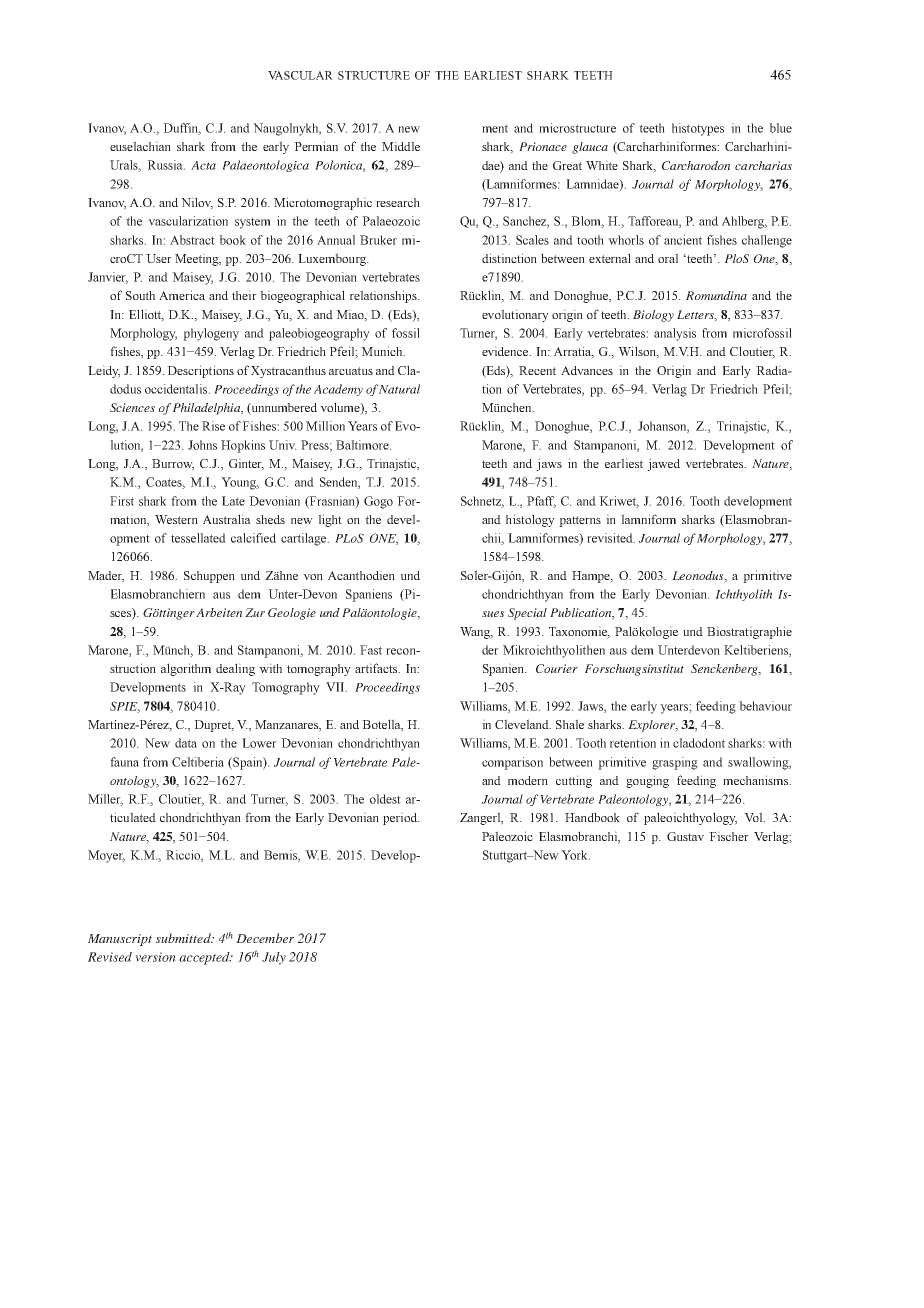 This screenshot has height=1308, width=924. What do you see at coordinates (211, 334) in the screenshot?
I see `phylogeny` at bounding box center [211, 334].
